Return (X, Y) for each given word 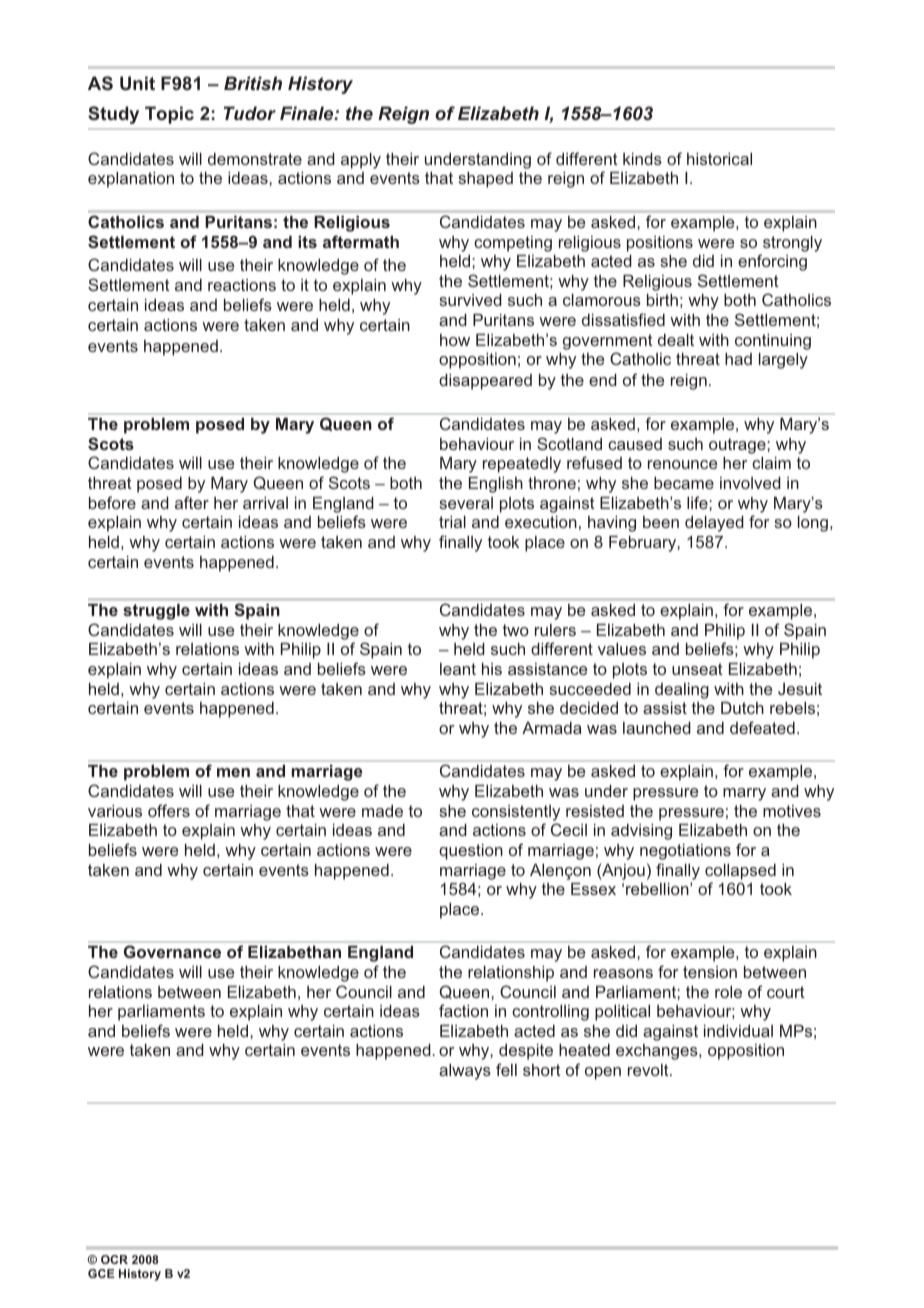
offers (169, 810)
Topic (169, 115)
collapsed (740, 872)
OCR (114, 1259)
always (465, 1072)
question (471, 852)
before (112, 502)
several (466, 503)
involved (750, 483)
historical (719, 159)
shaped (485, 180)
